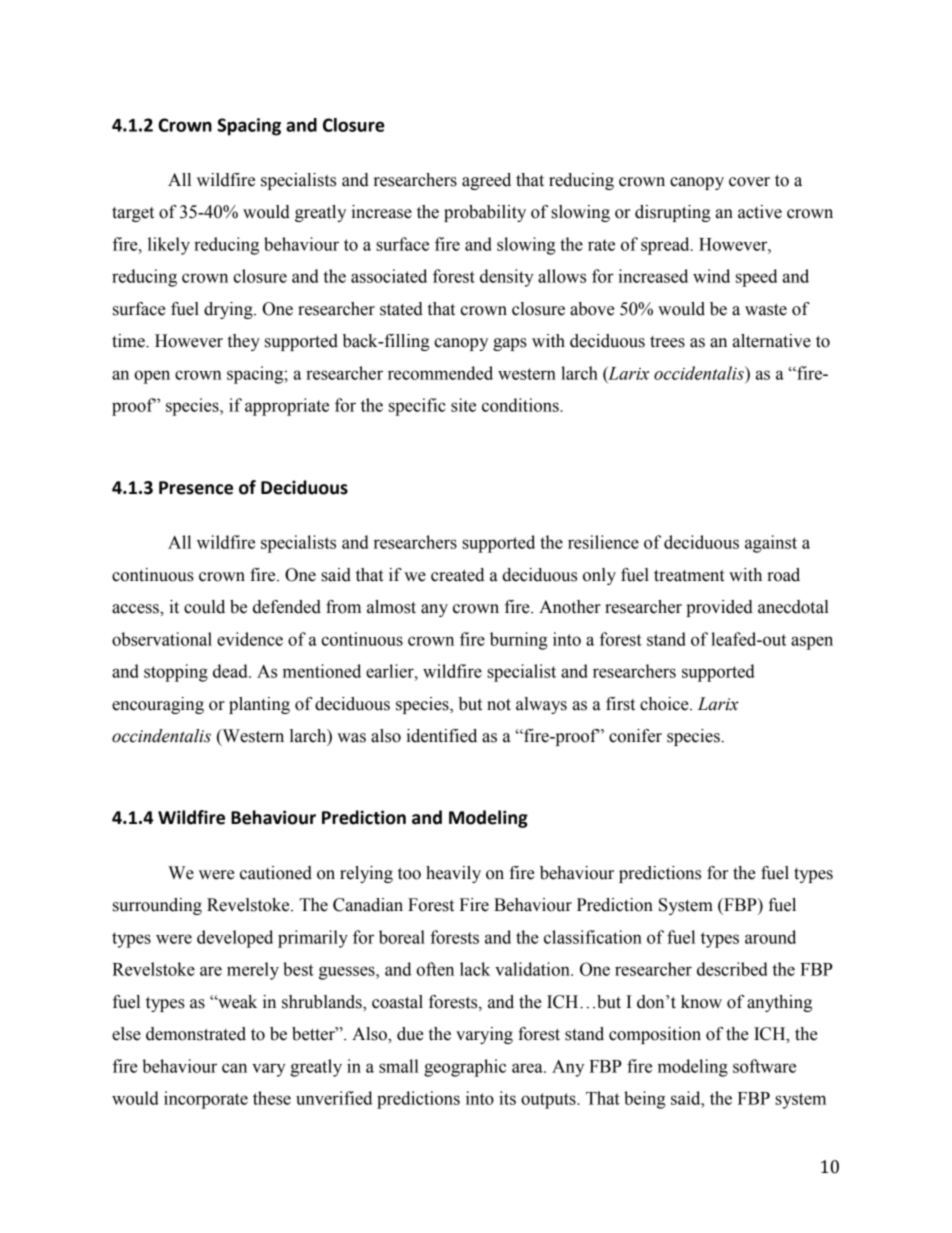 This document has width=952, height=1233. I want to click on burning, so click(518, 641).
